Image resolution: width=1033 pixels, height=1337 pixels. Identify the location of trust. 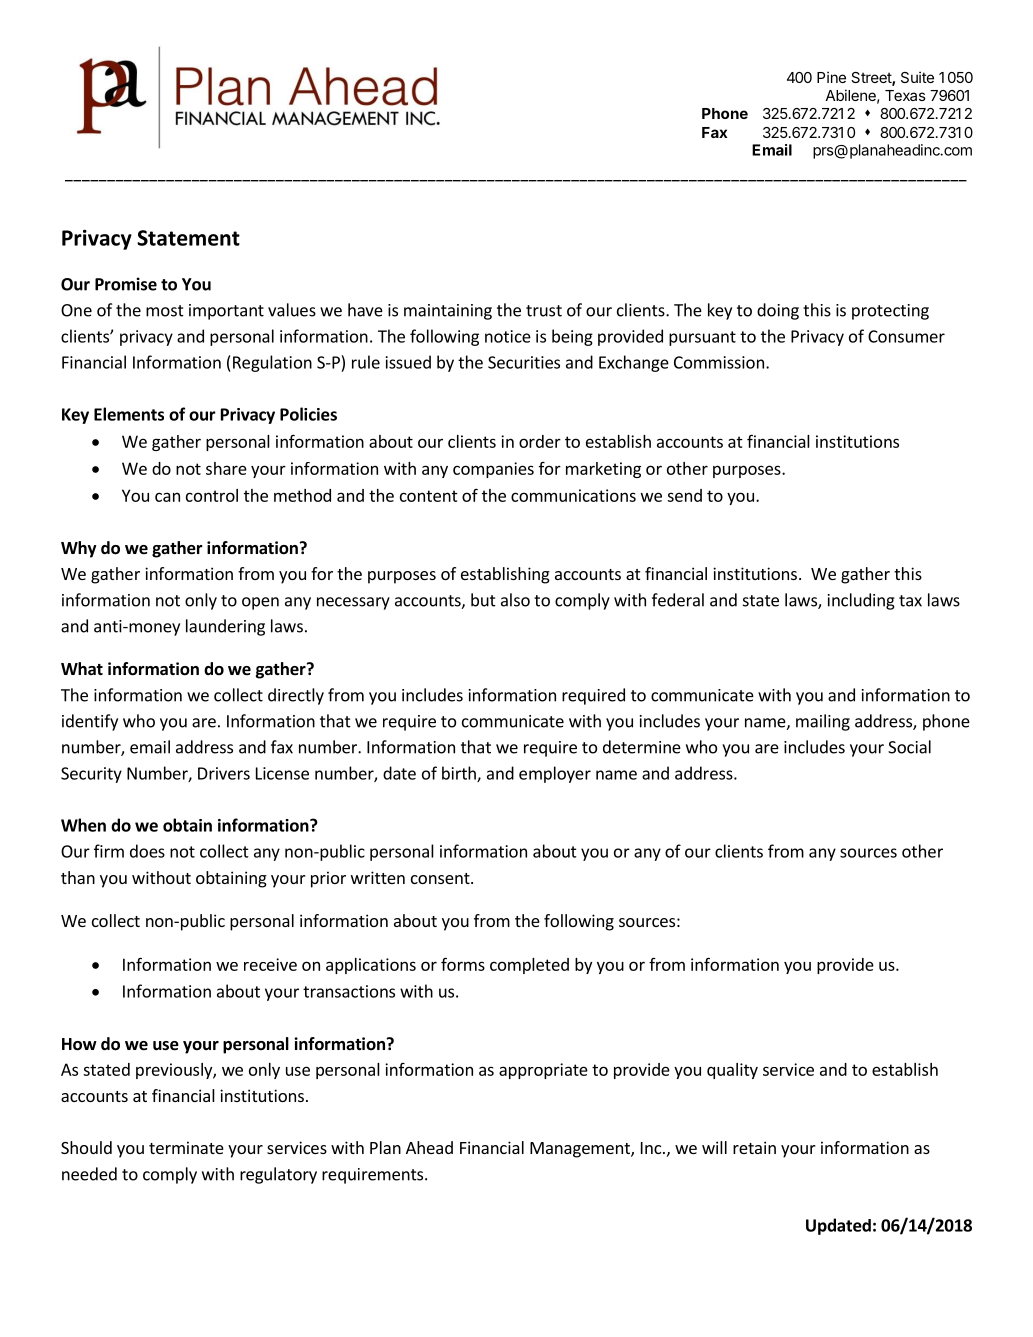
(544, 311).
